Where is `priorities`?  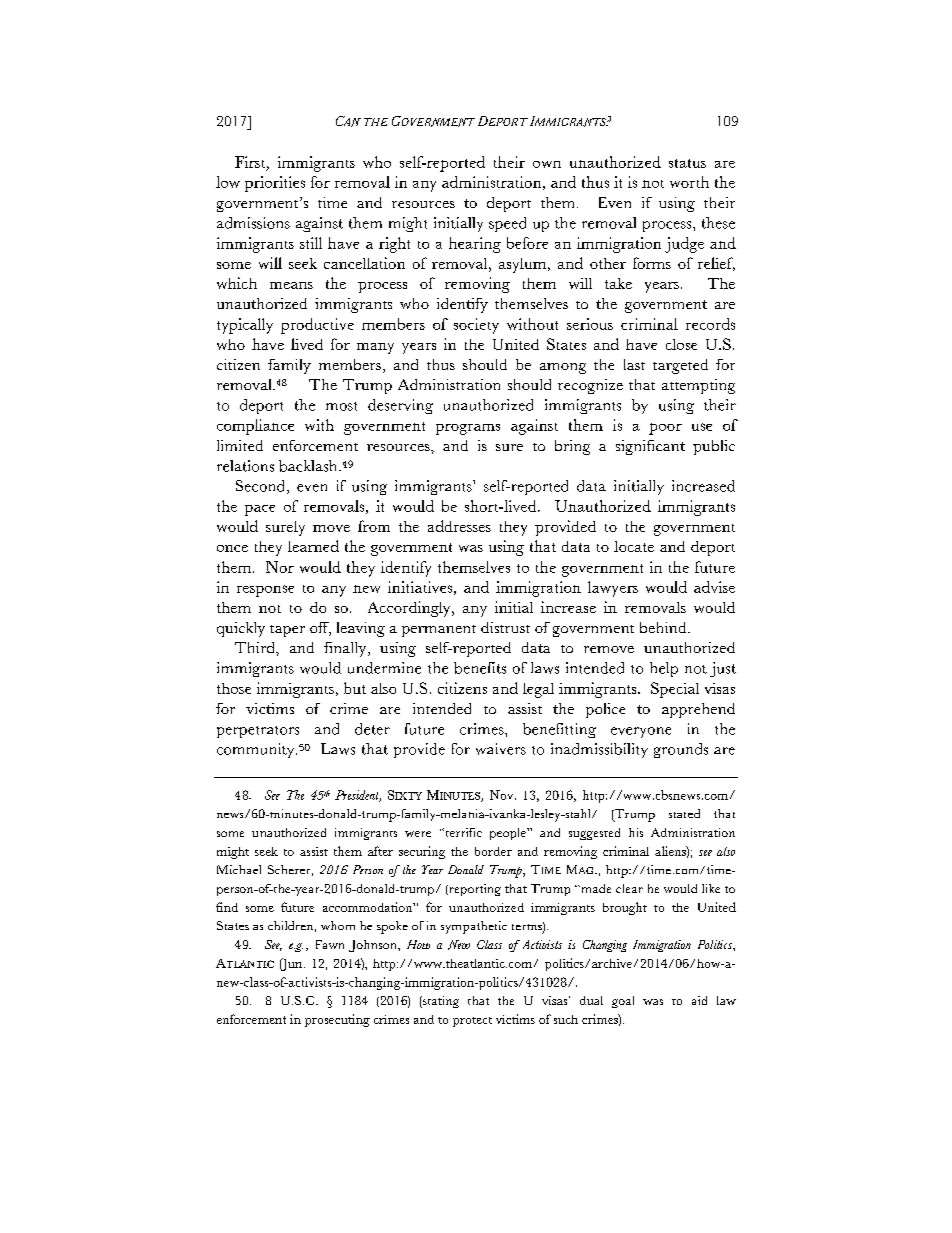 priorities is located at coordinates (275, 184).
